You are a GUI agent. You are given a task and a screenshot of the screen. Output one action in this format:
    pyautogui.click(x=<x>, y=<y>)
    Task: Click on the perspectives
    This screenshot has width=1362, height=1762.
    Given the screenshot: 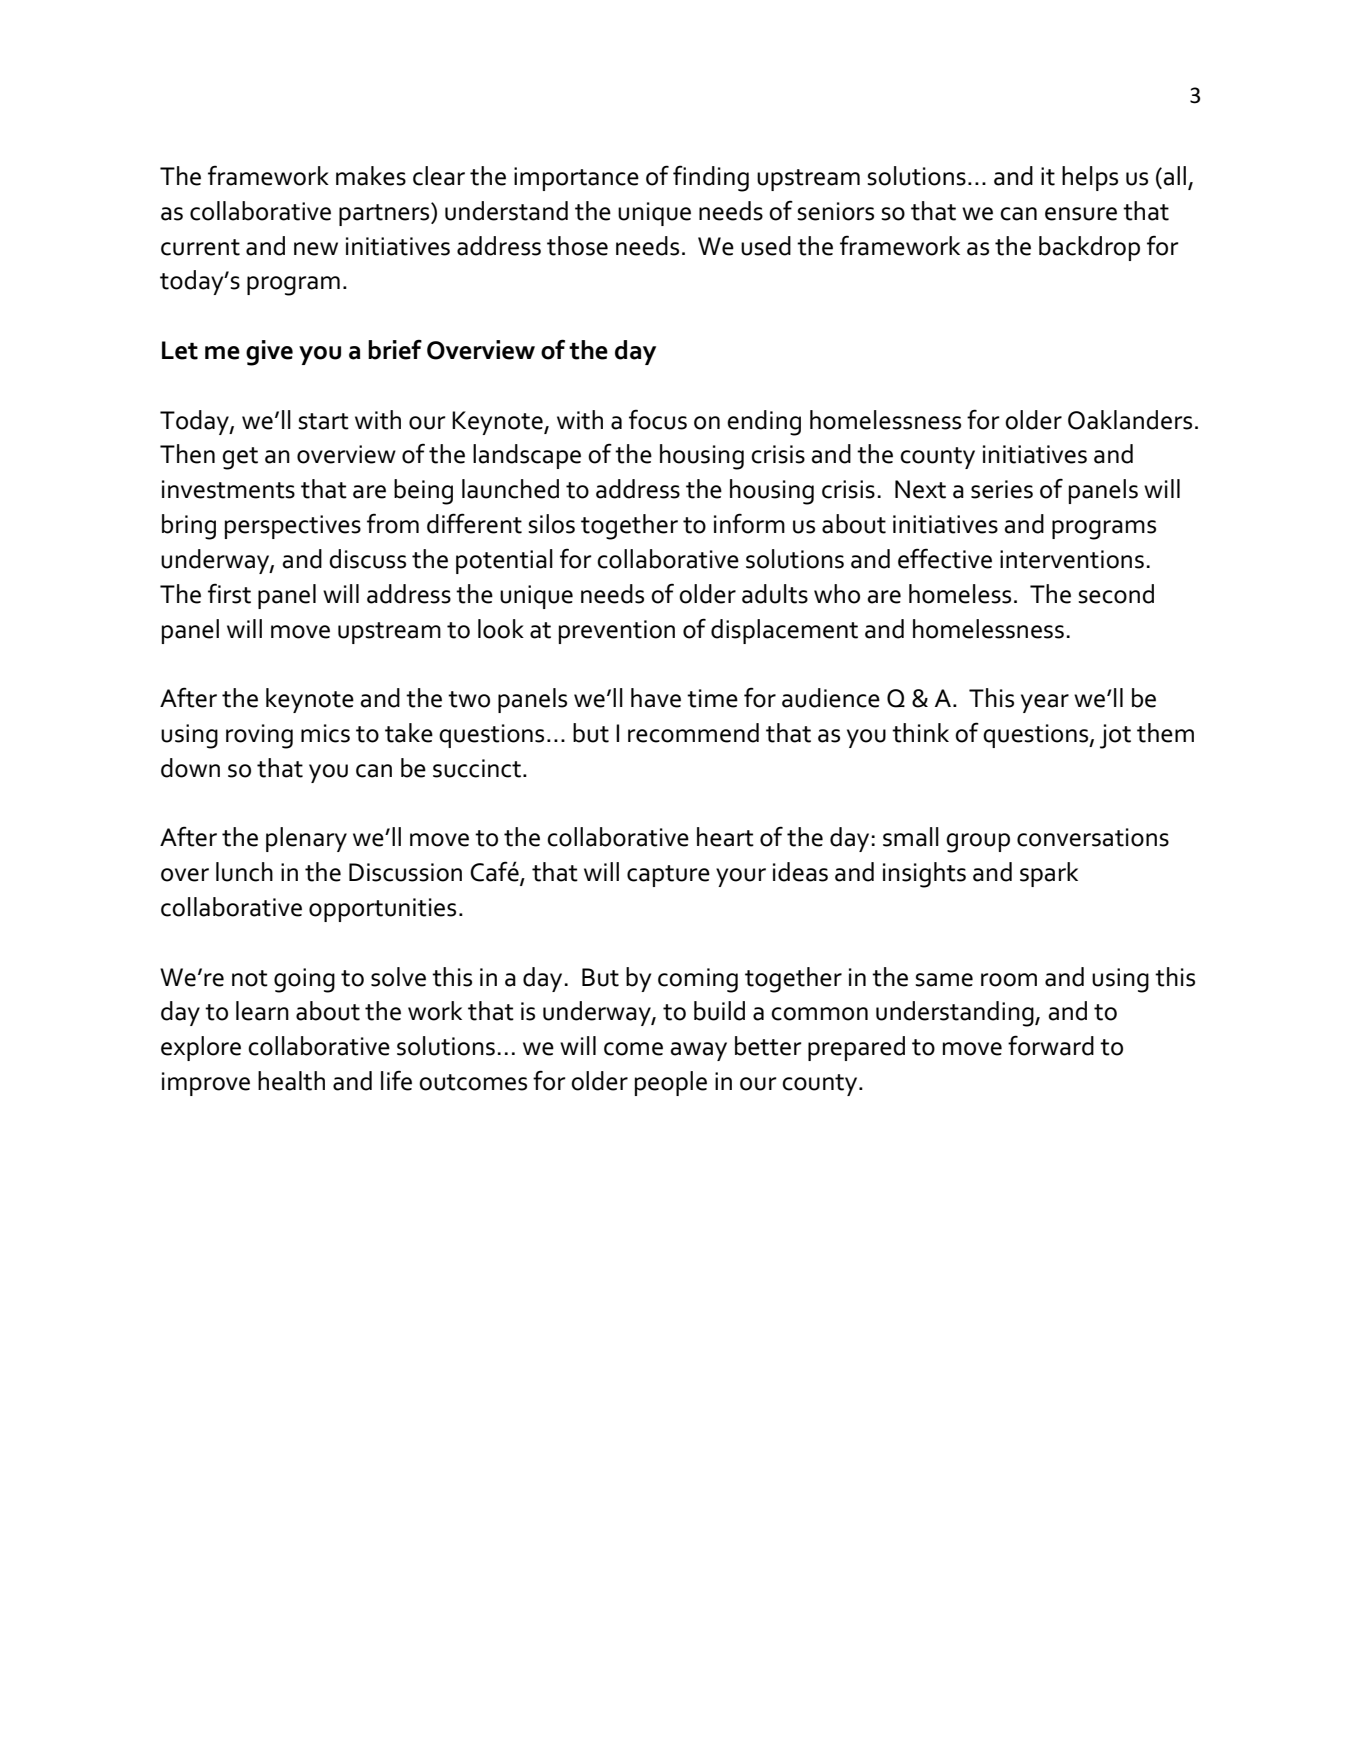 What is the action you would take?
    pyautogui.click(x=293, y=527)
